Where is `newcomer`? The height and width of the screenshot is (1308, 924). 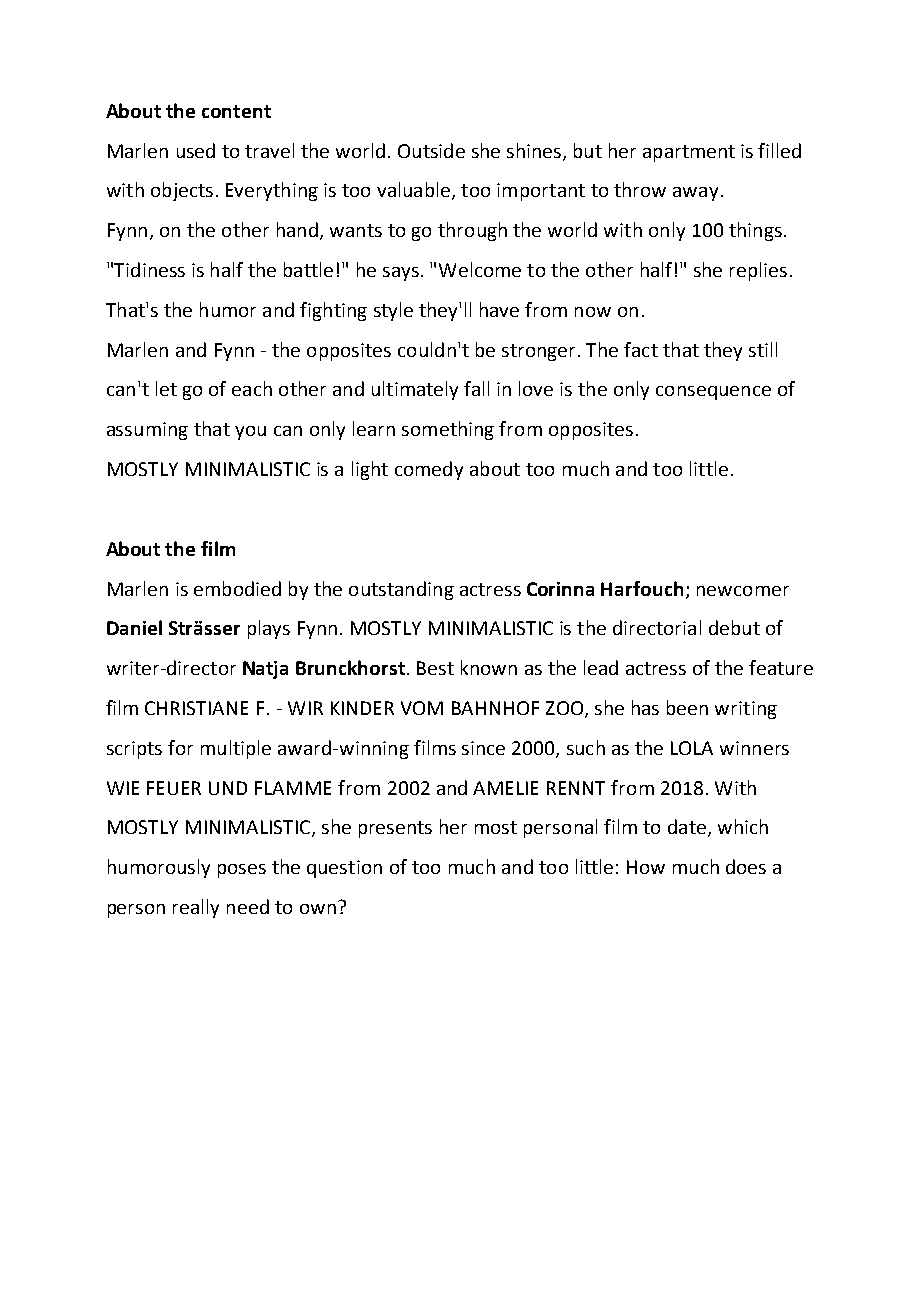 newcomer is located at coordinates (743, 591).
